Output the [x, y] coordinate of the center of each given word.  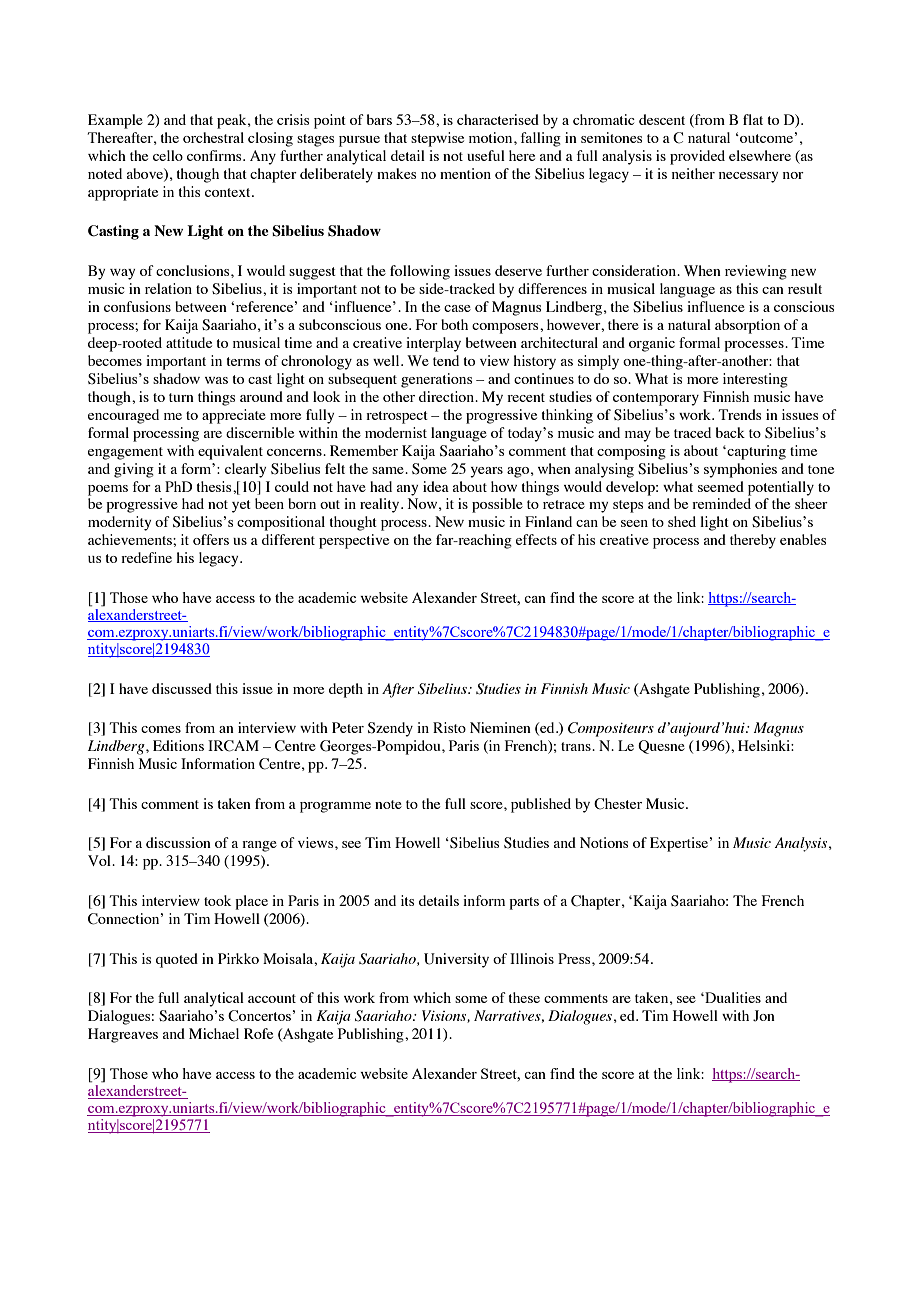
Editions [178, 745]
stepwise [437, 139]
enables [803, 539]
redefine [146, 557]
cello [168, 155]
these [524, 997]
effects [536, 539]
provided [697, 157]
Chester [618, 804]
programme [335, 807]
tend [446, 360]
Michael [214, 1033]
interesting [755, 380]
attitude [189, 342]
